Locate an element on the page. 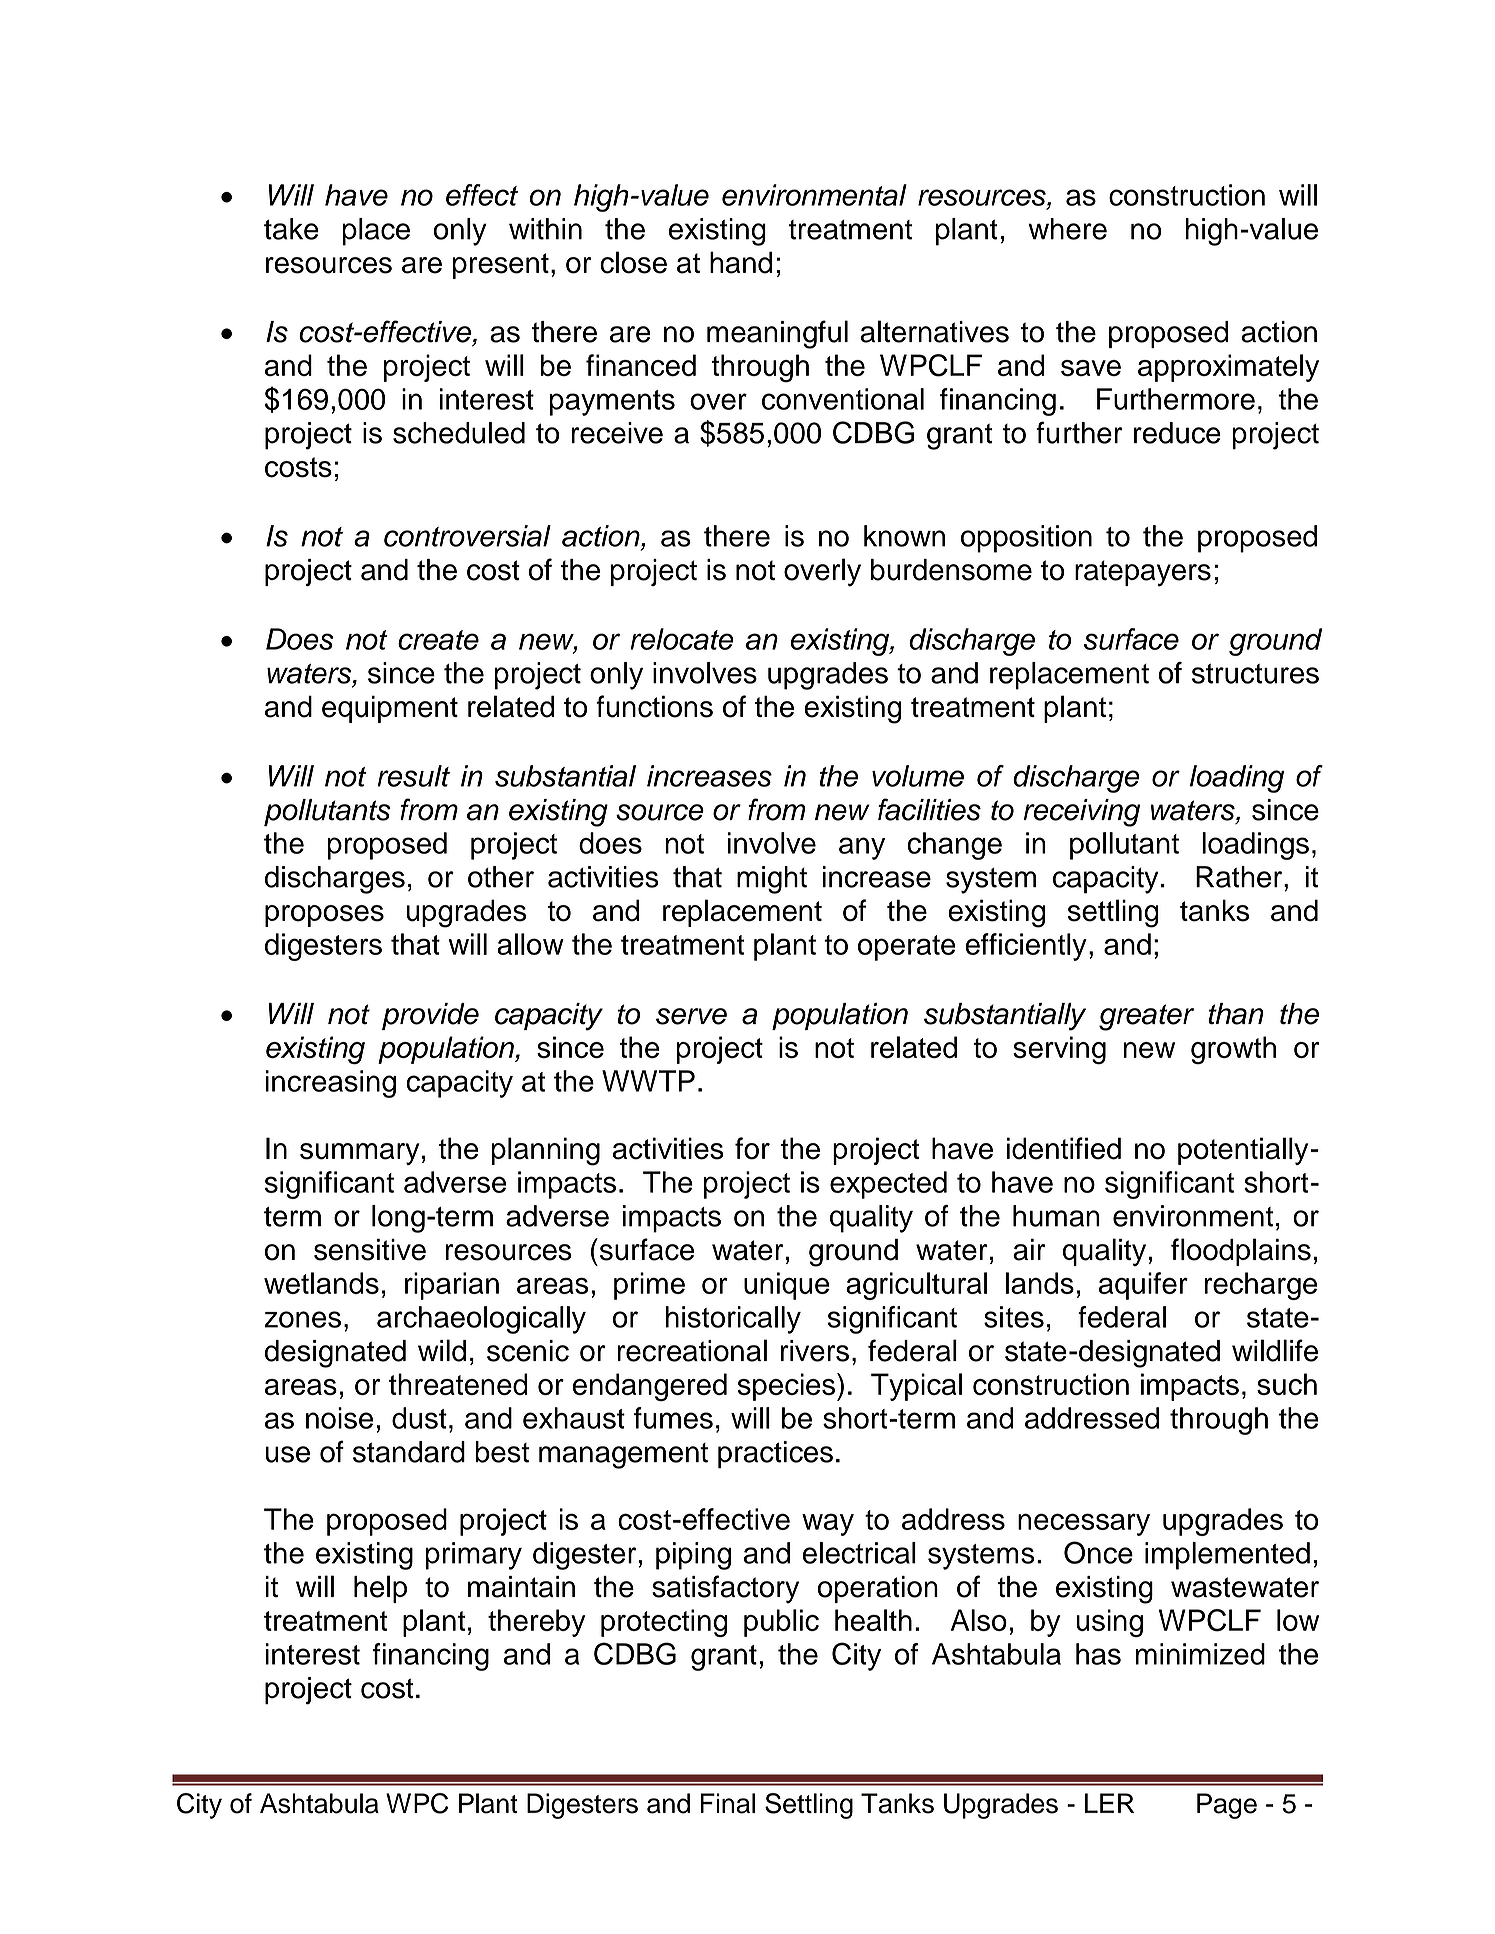 This page has width=1495, height=1934. Final is located at coordinates (728, 1803).
